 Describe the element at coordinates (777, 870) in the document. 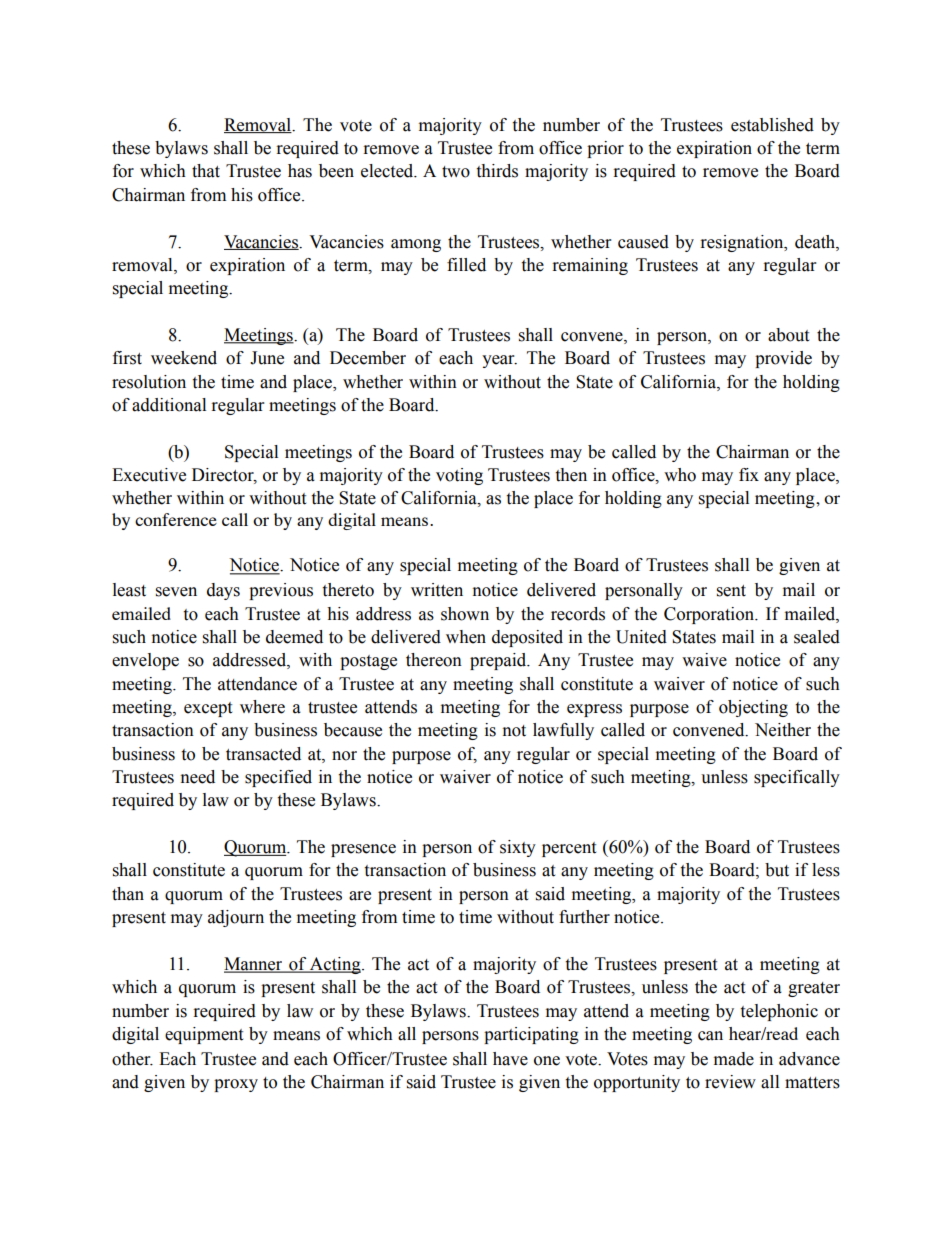

I see `but` at that location.
